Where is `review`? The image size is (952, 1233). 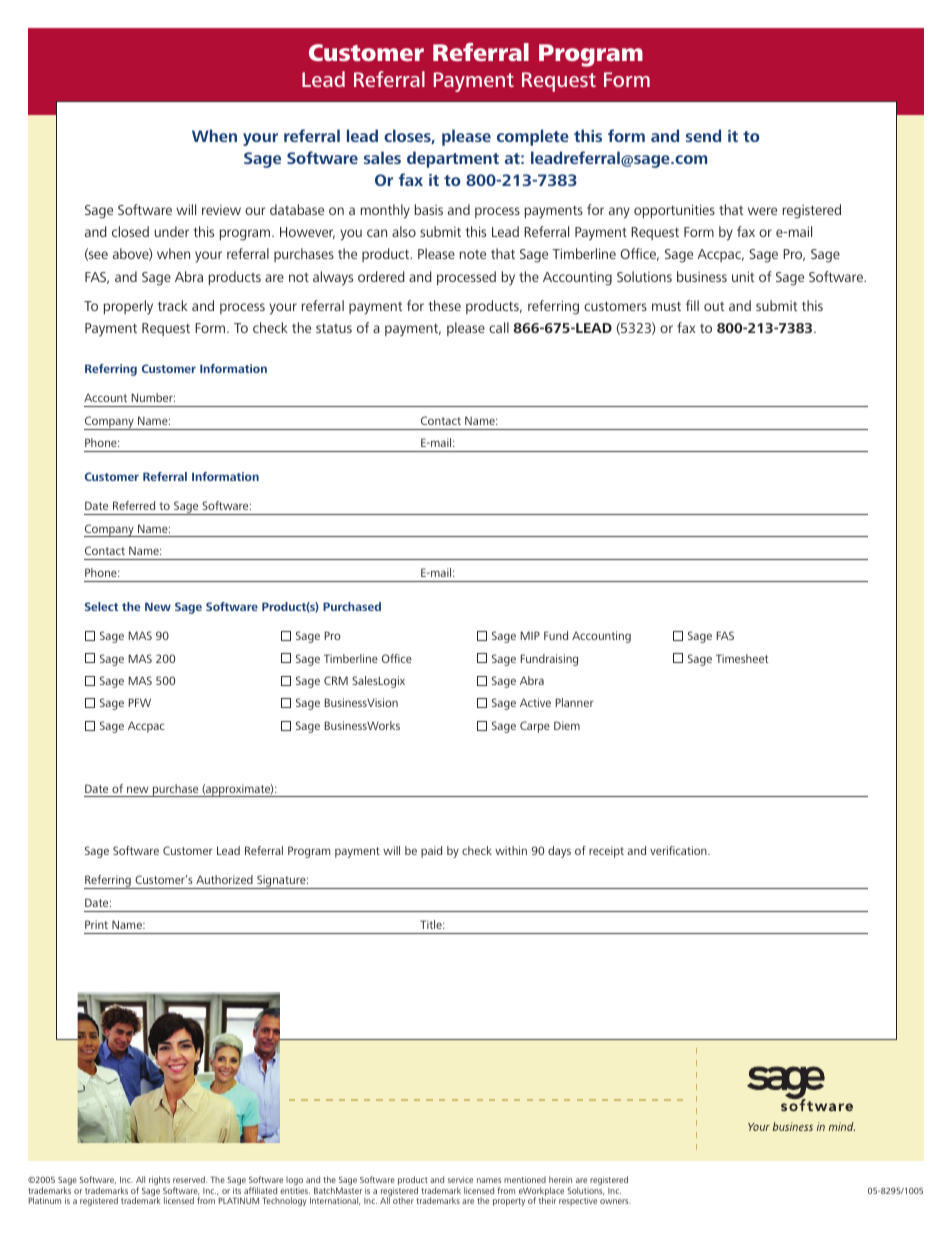 review is located at coordinates (221, 210).
